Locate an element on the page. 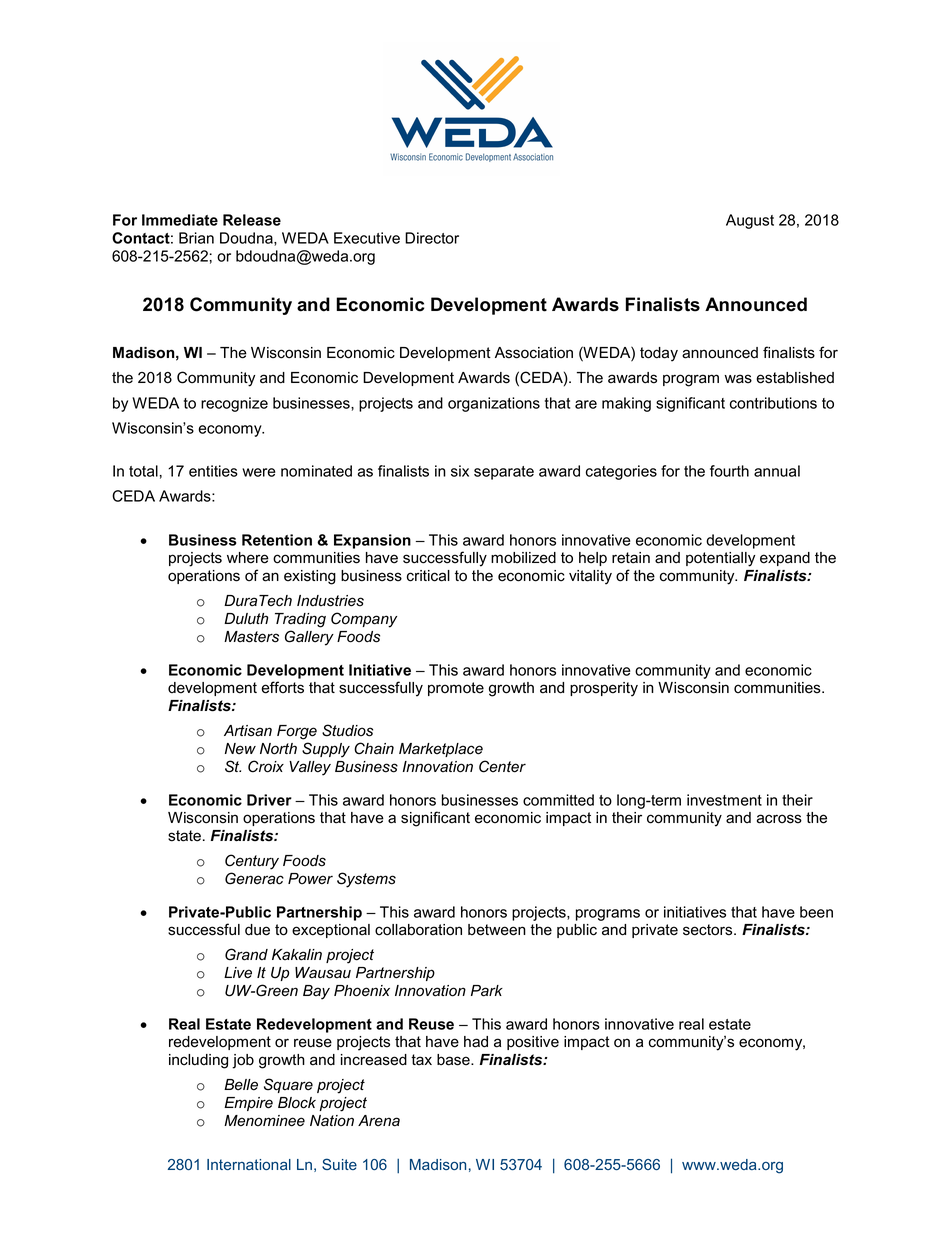  Empire is located at coordinates (248, 1104).
